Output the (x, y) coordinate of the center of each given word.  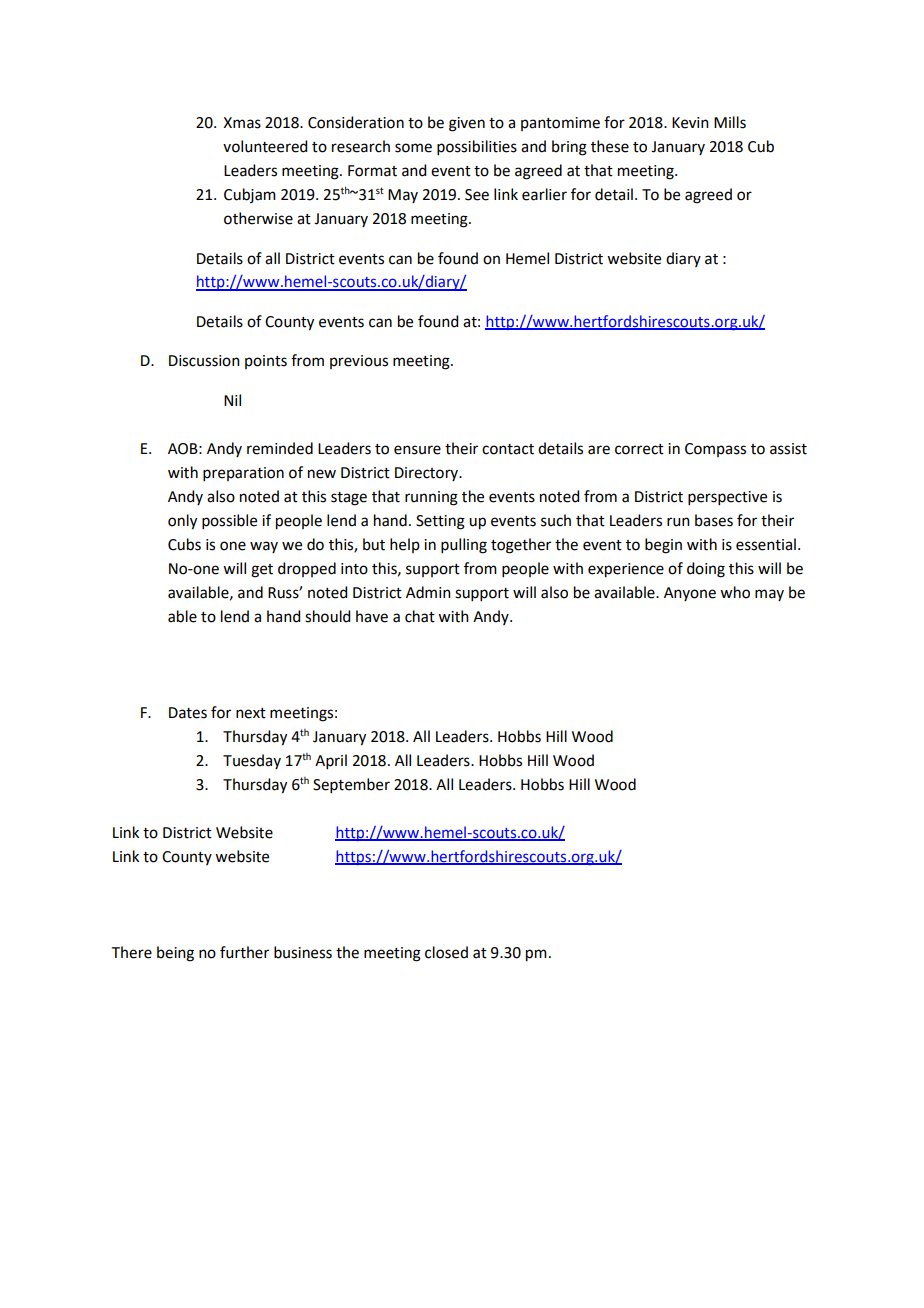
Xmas (242, 123)
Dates (188, 713)
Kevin (690, 123)
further (244, 952)
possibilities (477, 147)
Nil (232, 400)
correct (639, 449)
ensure (417, 450)
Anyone (690, 594)
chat (420, 616)
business (303, 952)
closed (446, 952)
